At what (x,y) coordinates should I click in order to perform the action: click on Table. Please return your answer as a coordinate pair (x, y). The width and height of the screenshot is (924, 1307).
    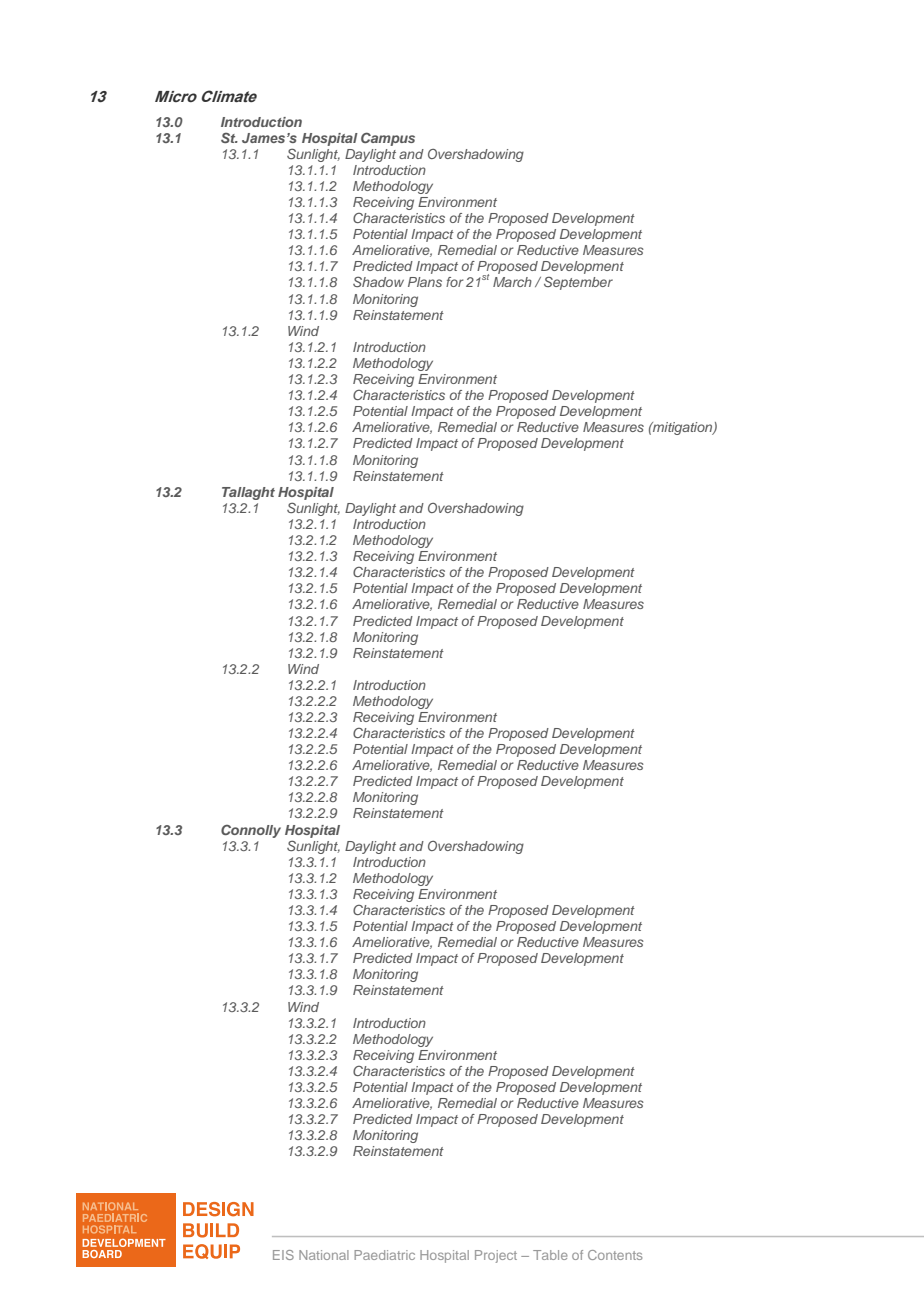
    Looking at the image, I should click on (550, 1255).
